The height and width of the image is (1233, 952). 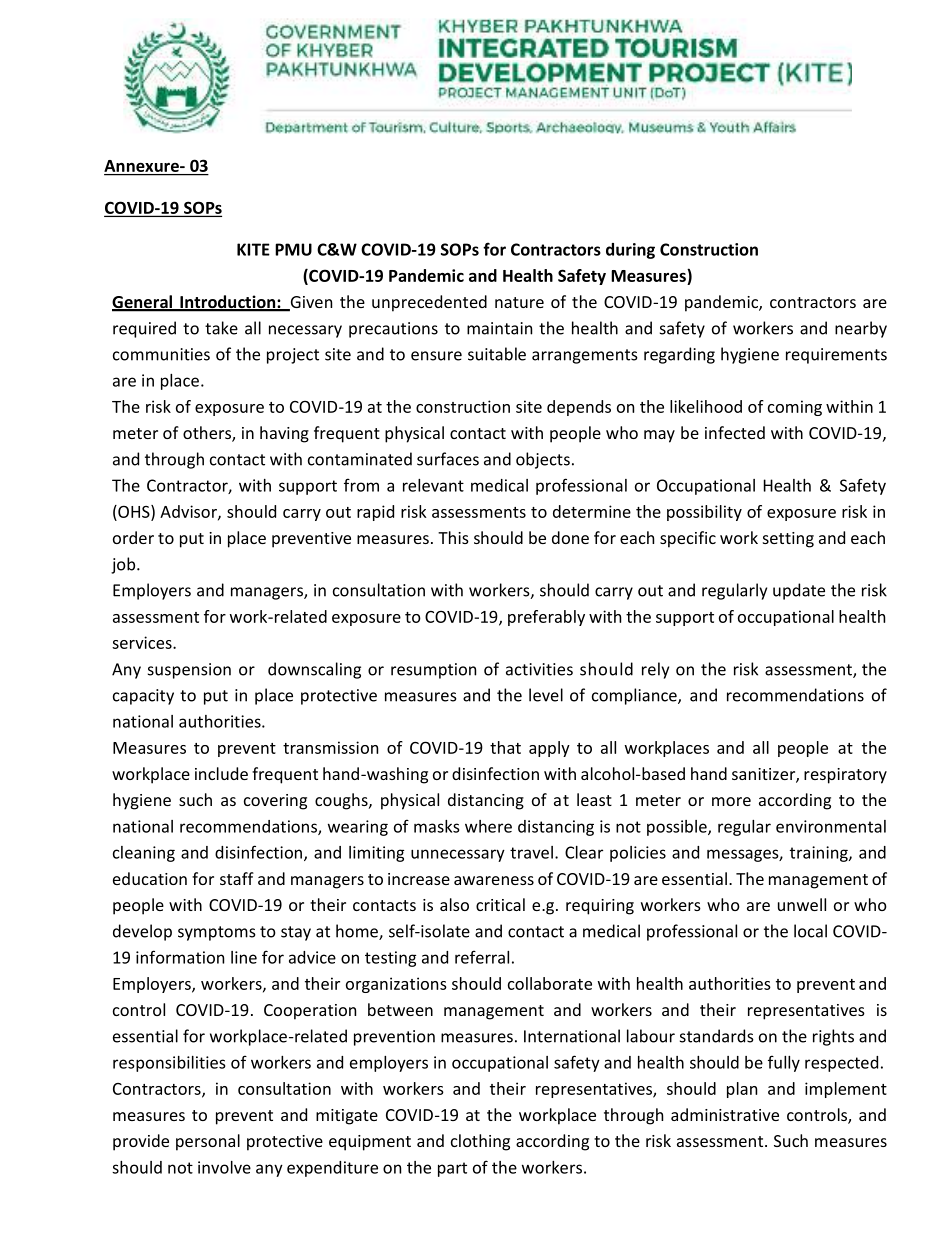 What do you see at coordinates (546, 695) in the image?
I see `level` at bounding box center [546, 695].
